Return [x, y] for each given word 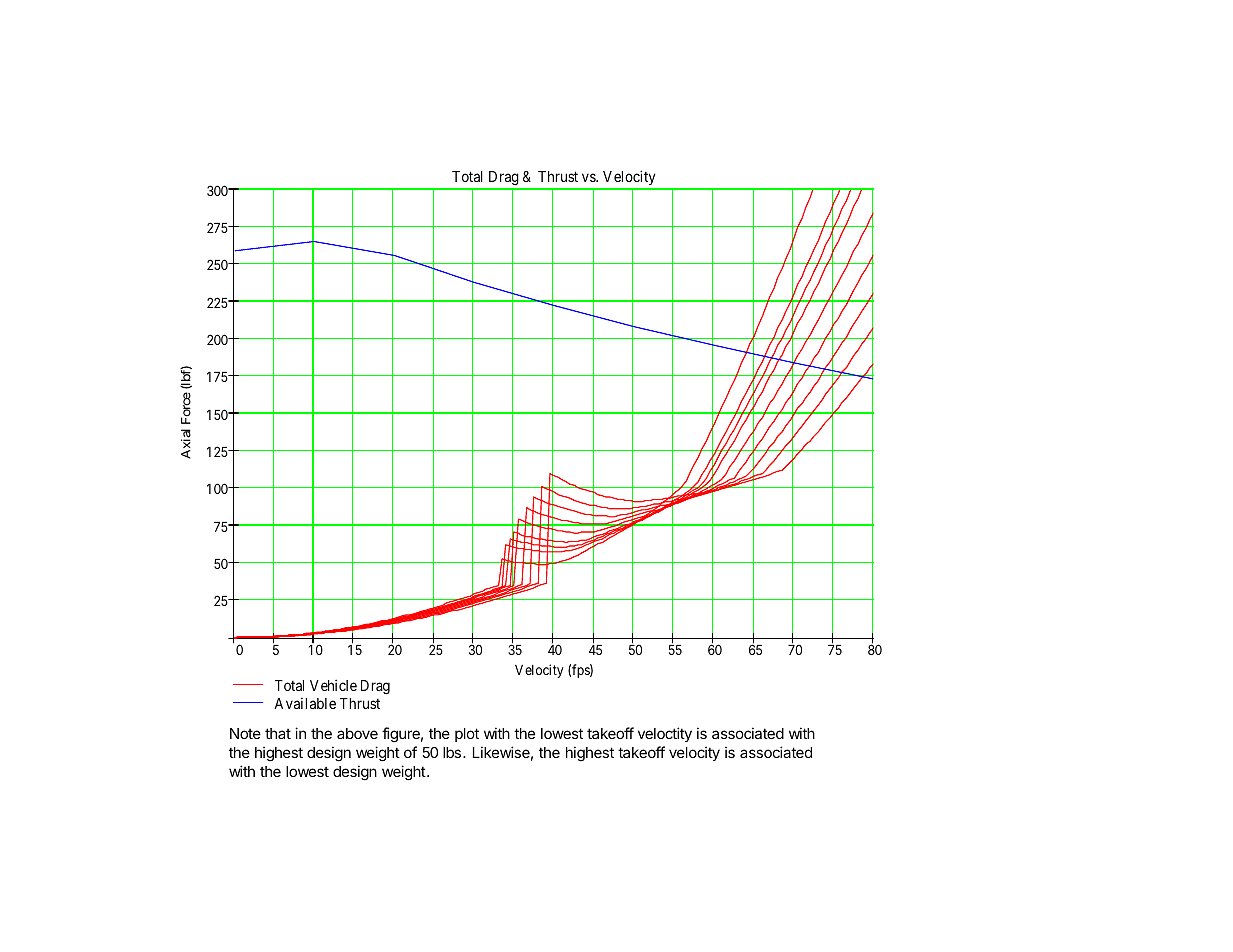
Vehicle [333, 685]
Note [245, 733]
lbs [452, 752]
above [357, 733]
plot [467, 735]
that [278, 733]
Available [305, 703]
